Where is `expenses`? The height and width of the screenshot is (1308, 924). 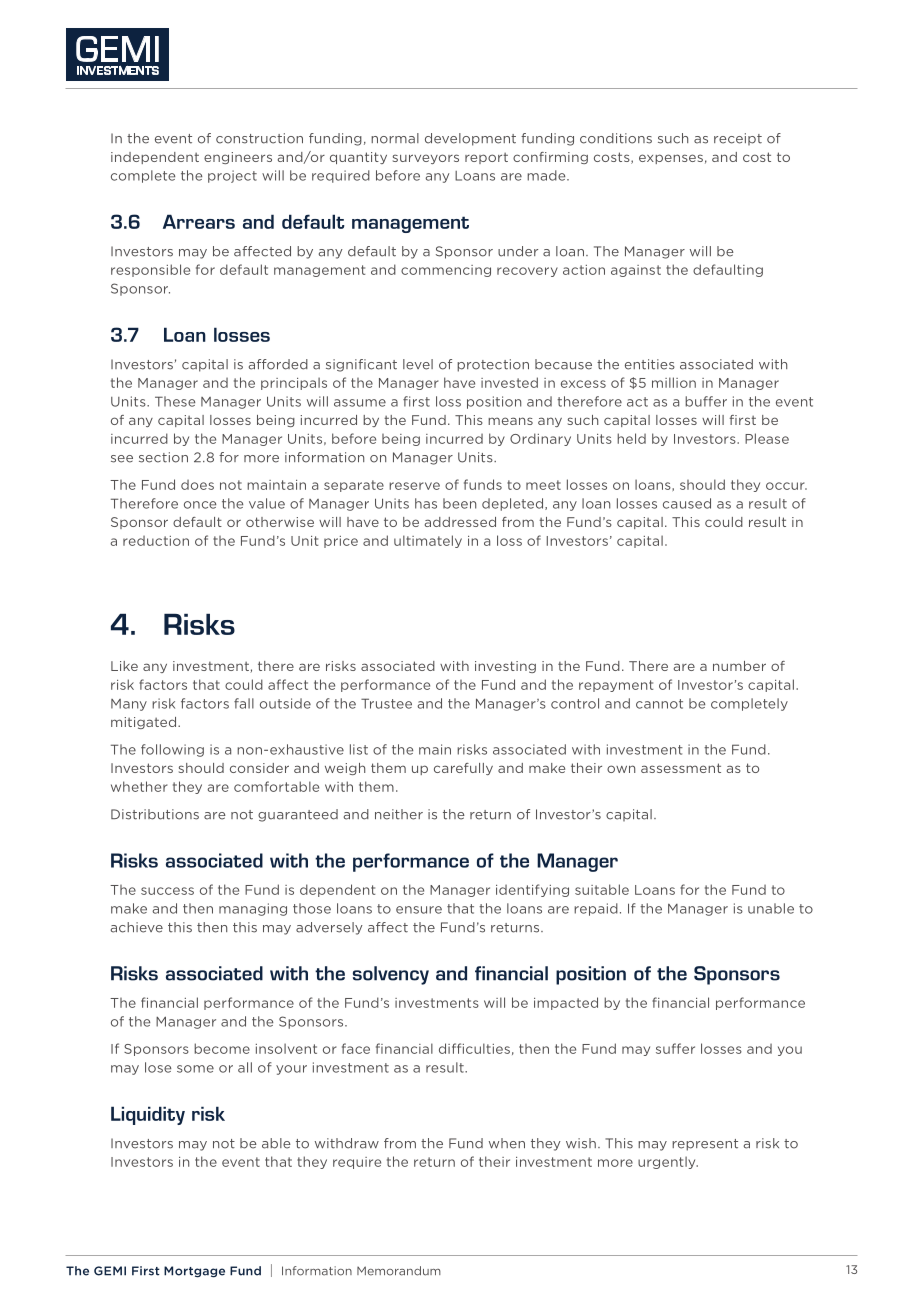
expenses is located at coordinates (671, 159).
